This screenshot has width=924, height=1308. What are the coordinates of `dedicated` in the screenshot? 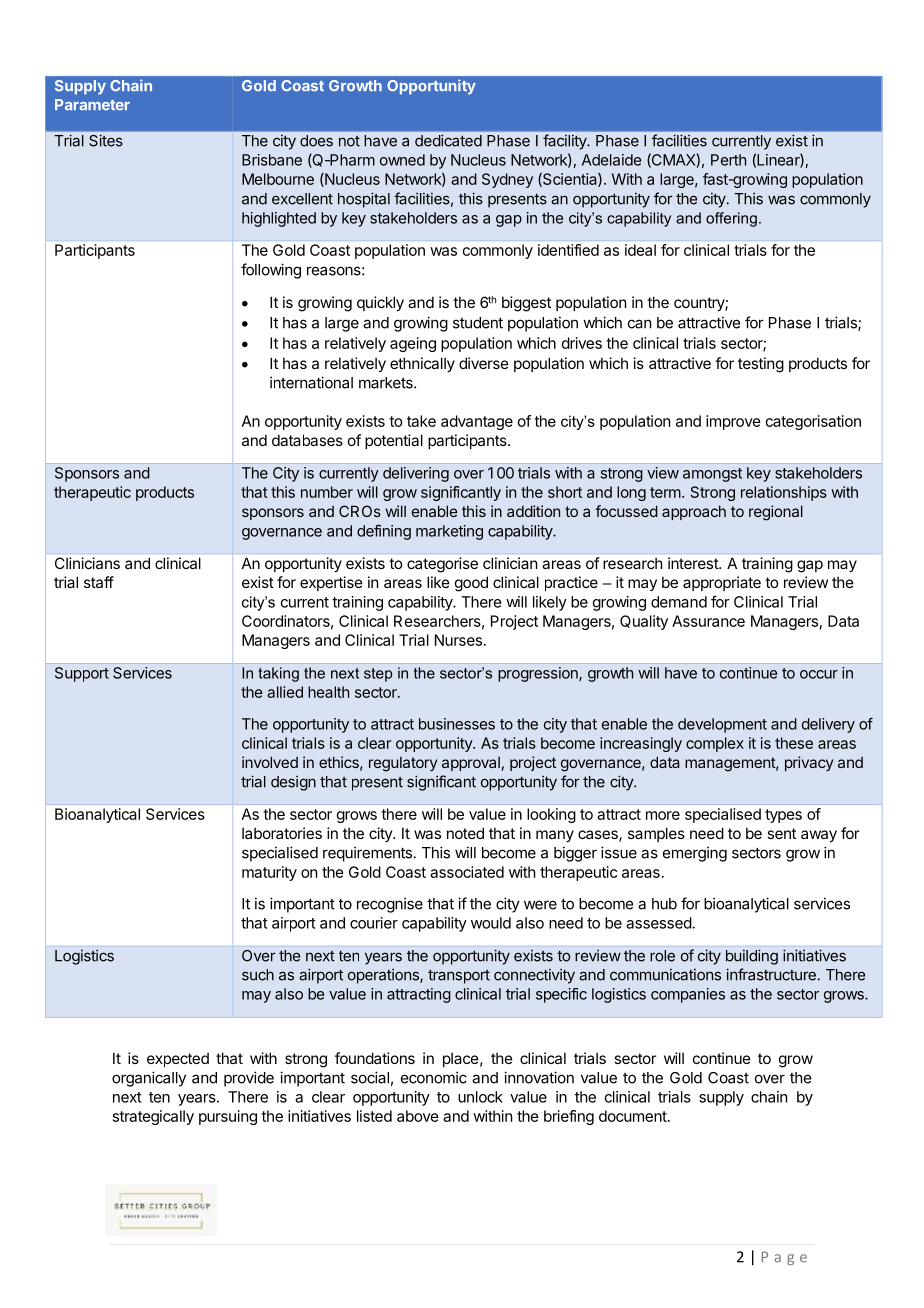 It's located at (448, 140).
